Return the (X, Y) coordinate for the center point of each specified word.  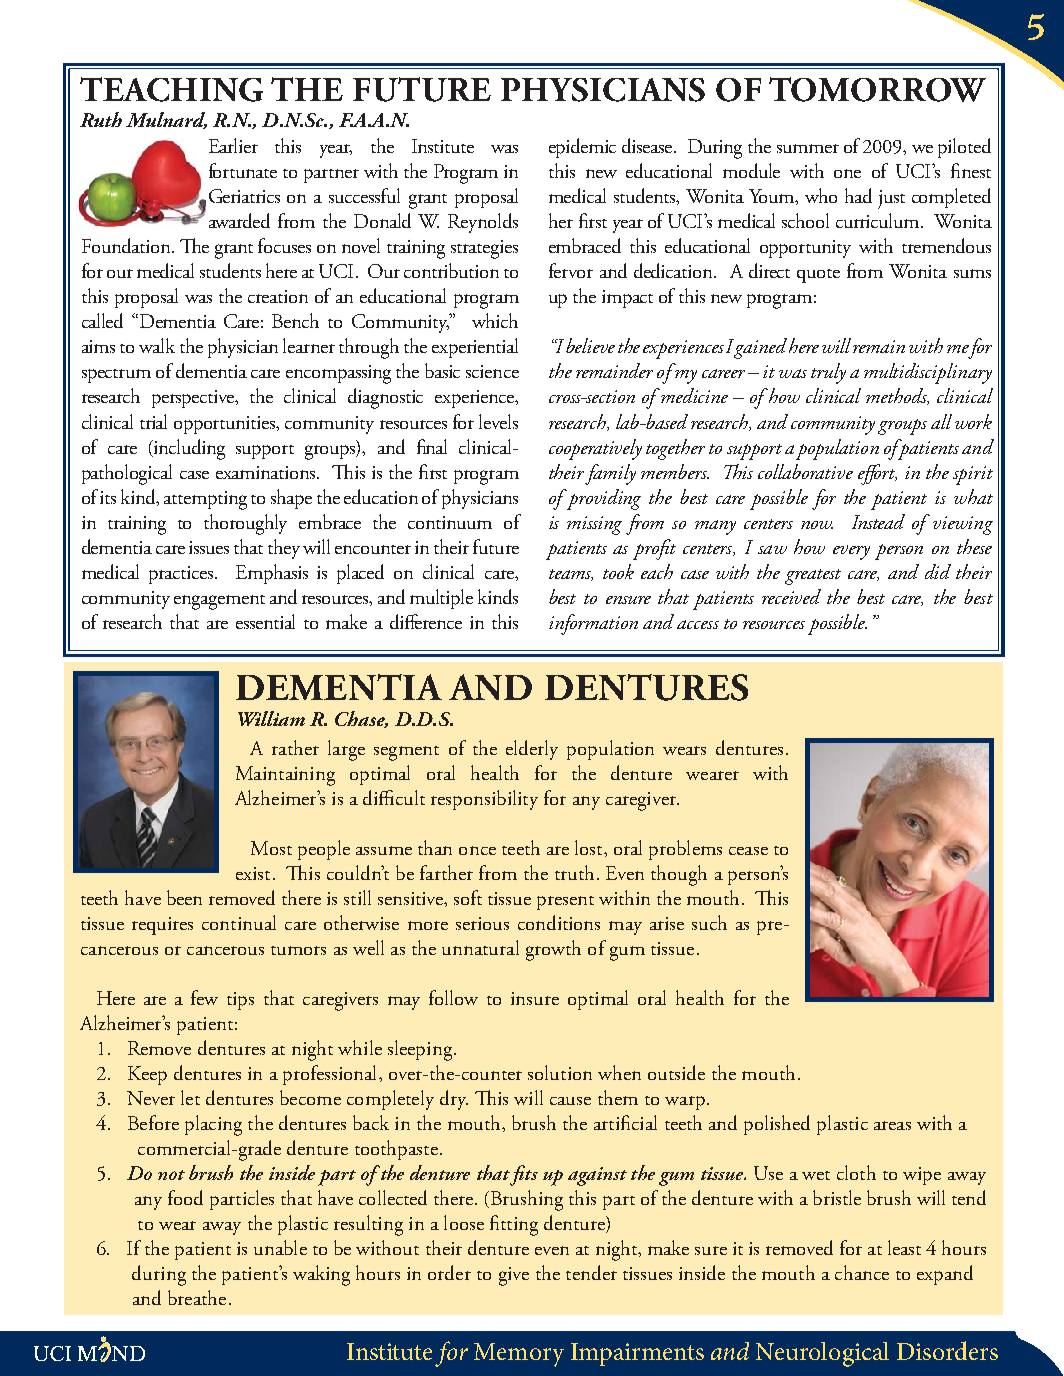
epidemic (582, 148)
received (791, 596)
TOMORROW (877, 89)
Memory (519, 1355)
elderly (532, 750)
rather (295, 747)
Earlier (233, 145)
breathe (197, 1297)
